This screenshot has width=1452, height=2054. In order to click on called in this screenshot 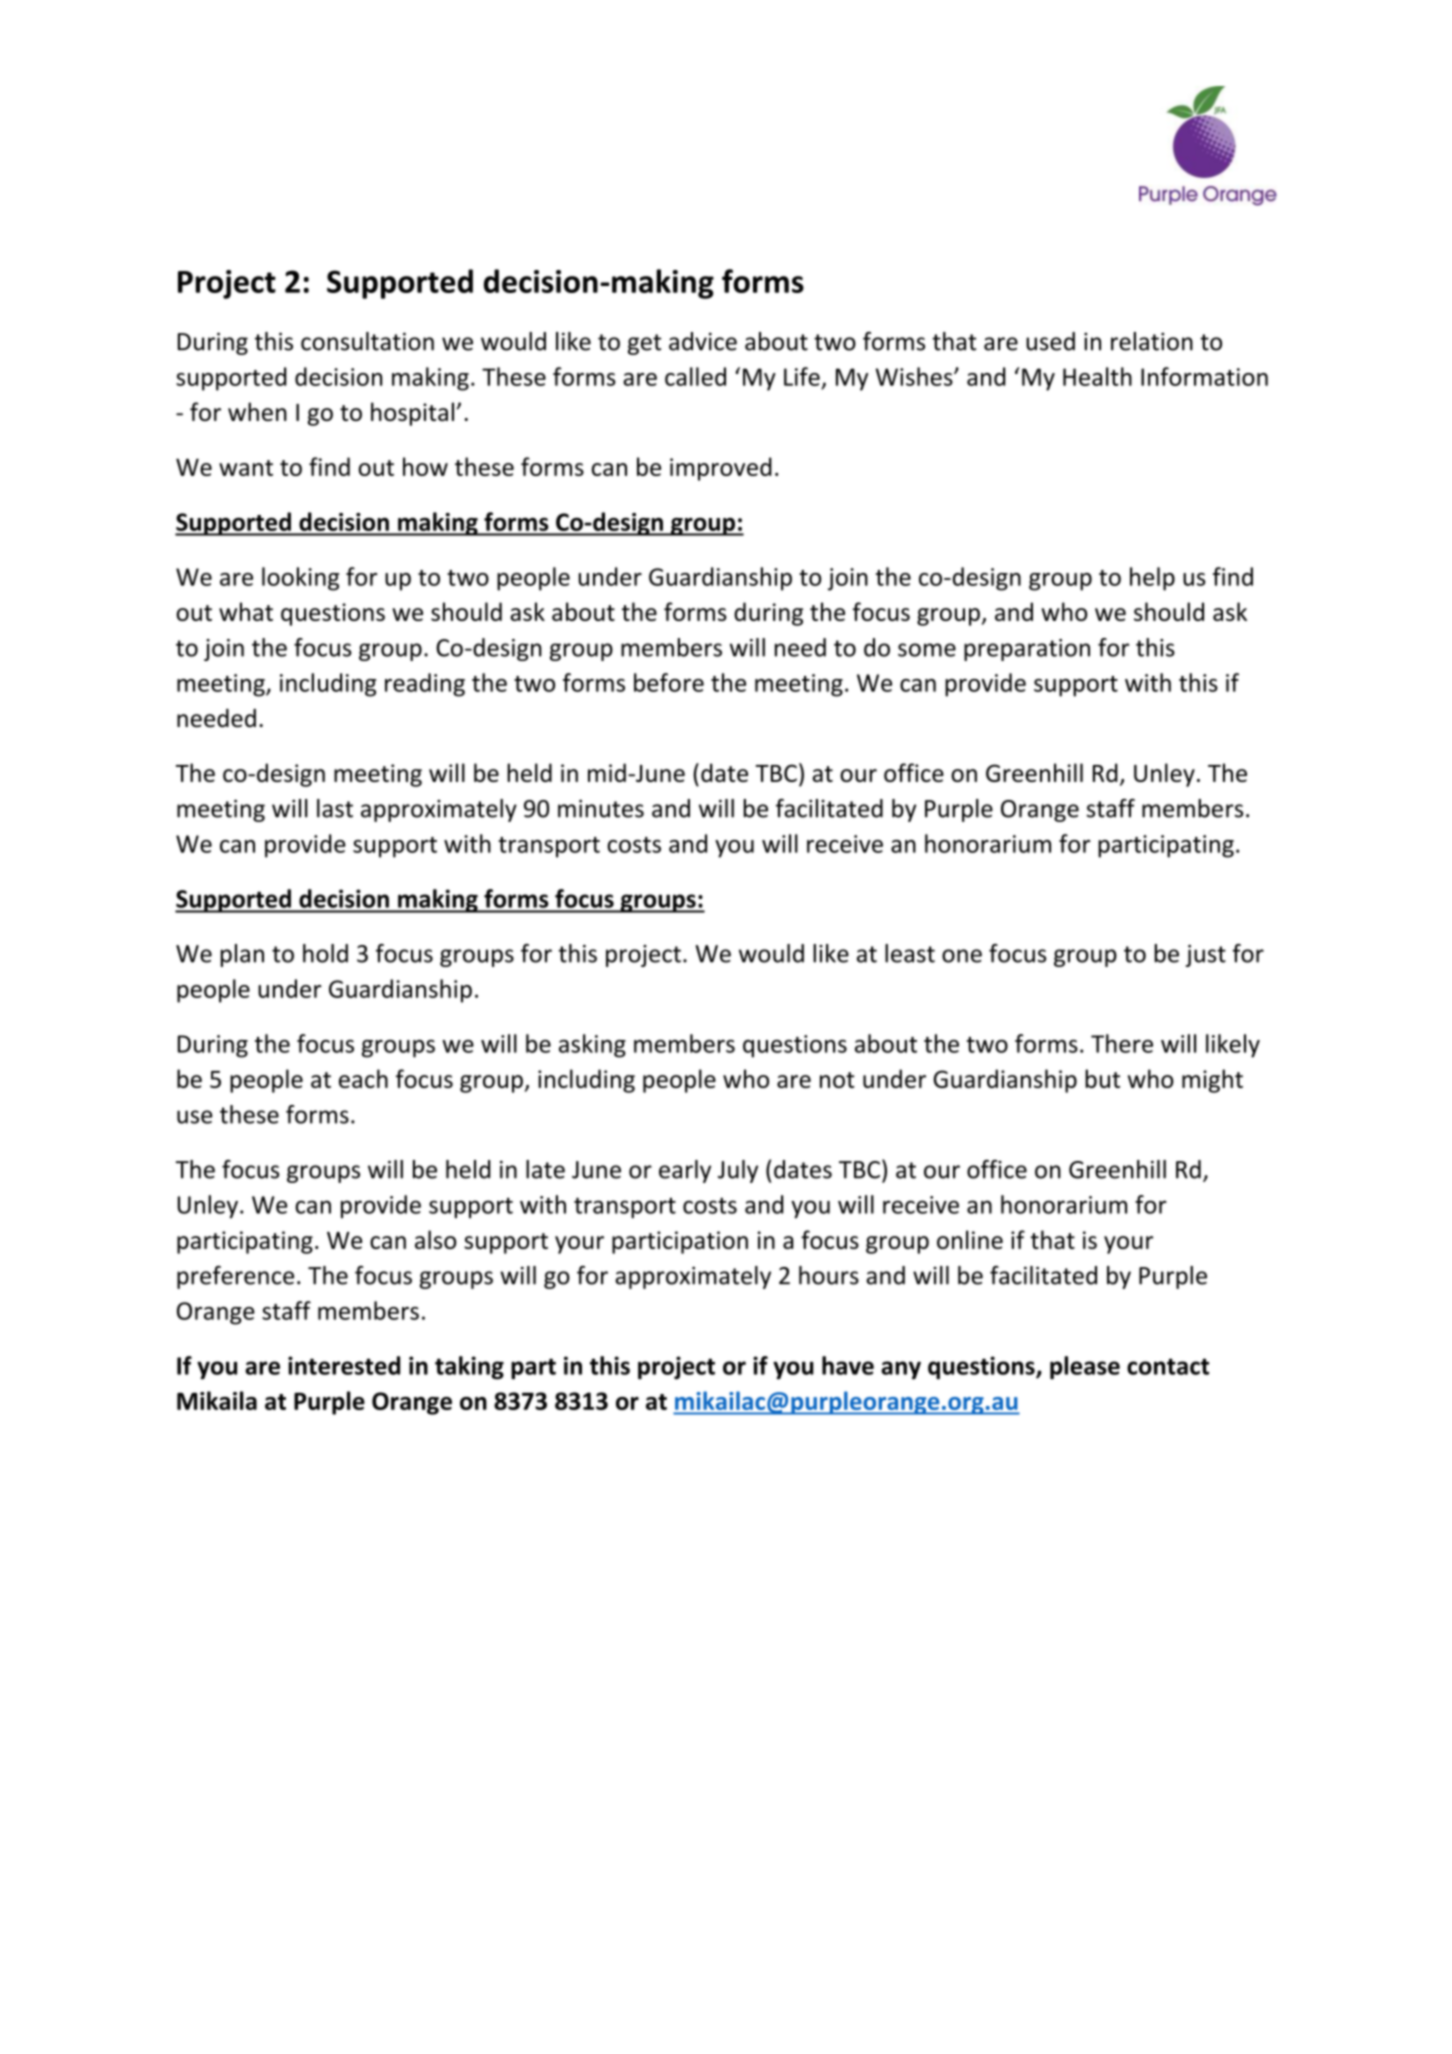, I will do `click(695, 376)`.
